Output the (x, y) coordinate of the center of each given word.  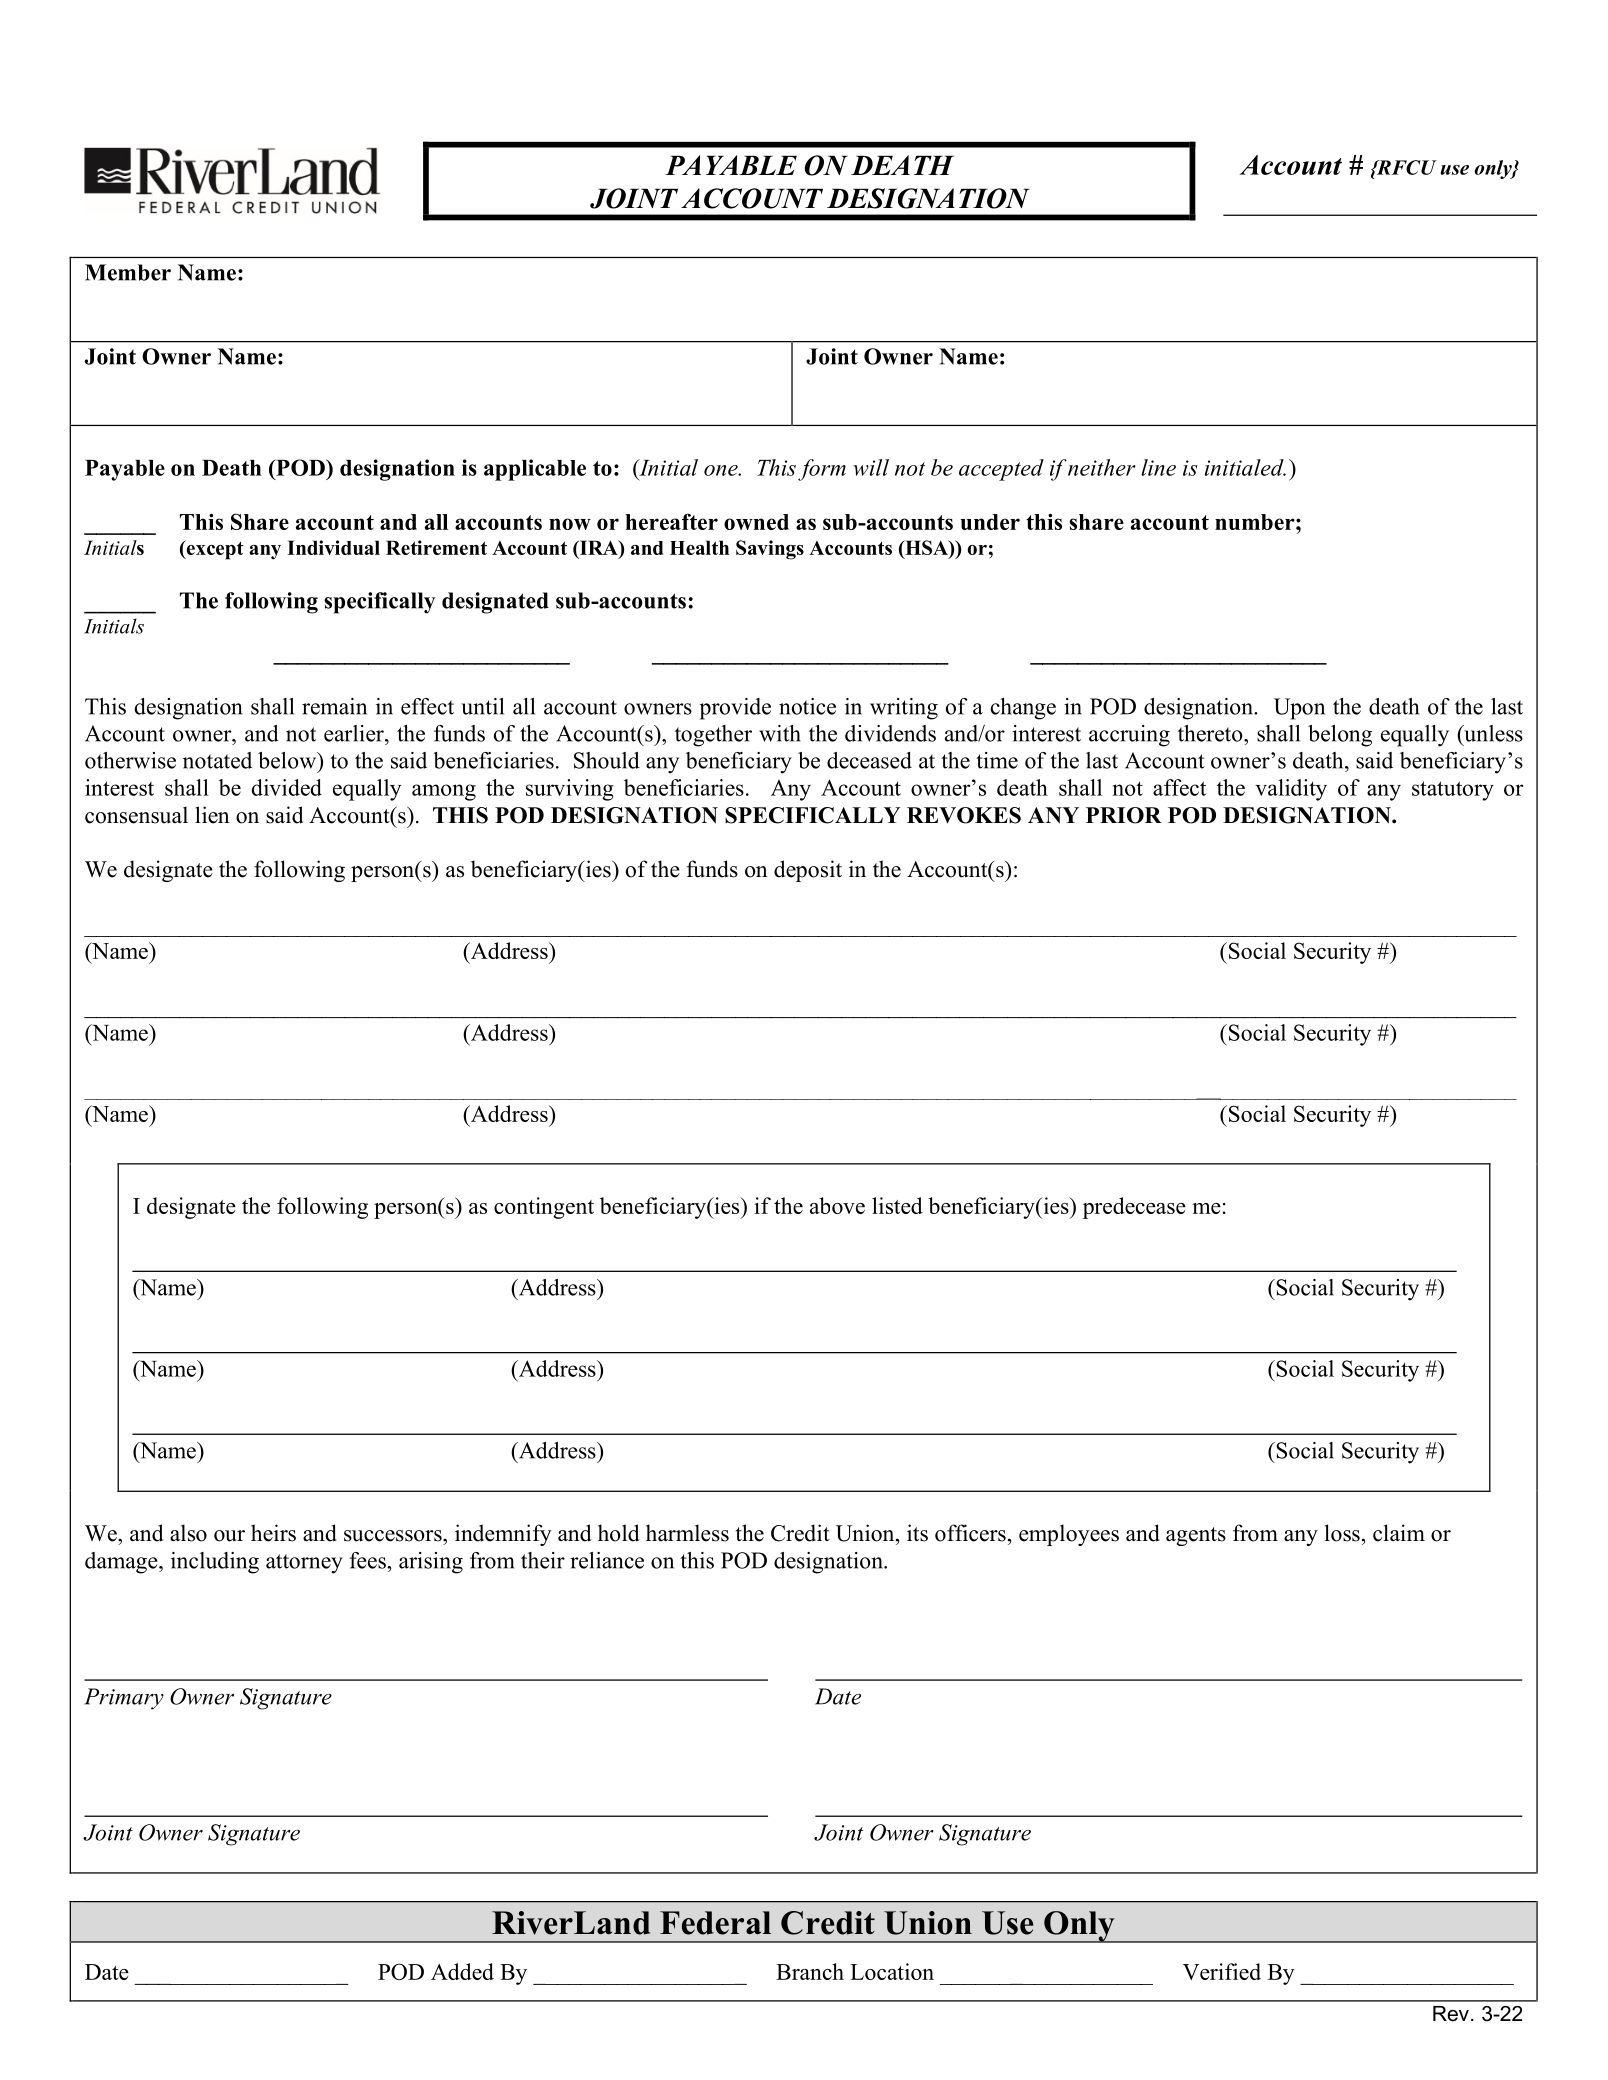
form (822, 470)
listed (897, 1205)
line (1158, 467)
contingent (544, 1208)
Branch (810, 1971)
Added (462, 1971)
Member (128, 272)
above (837, 1205)
